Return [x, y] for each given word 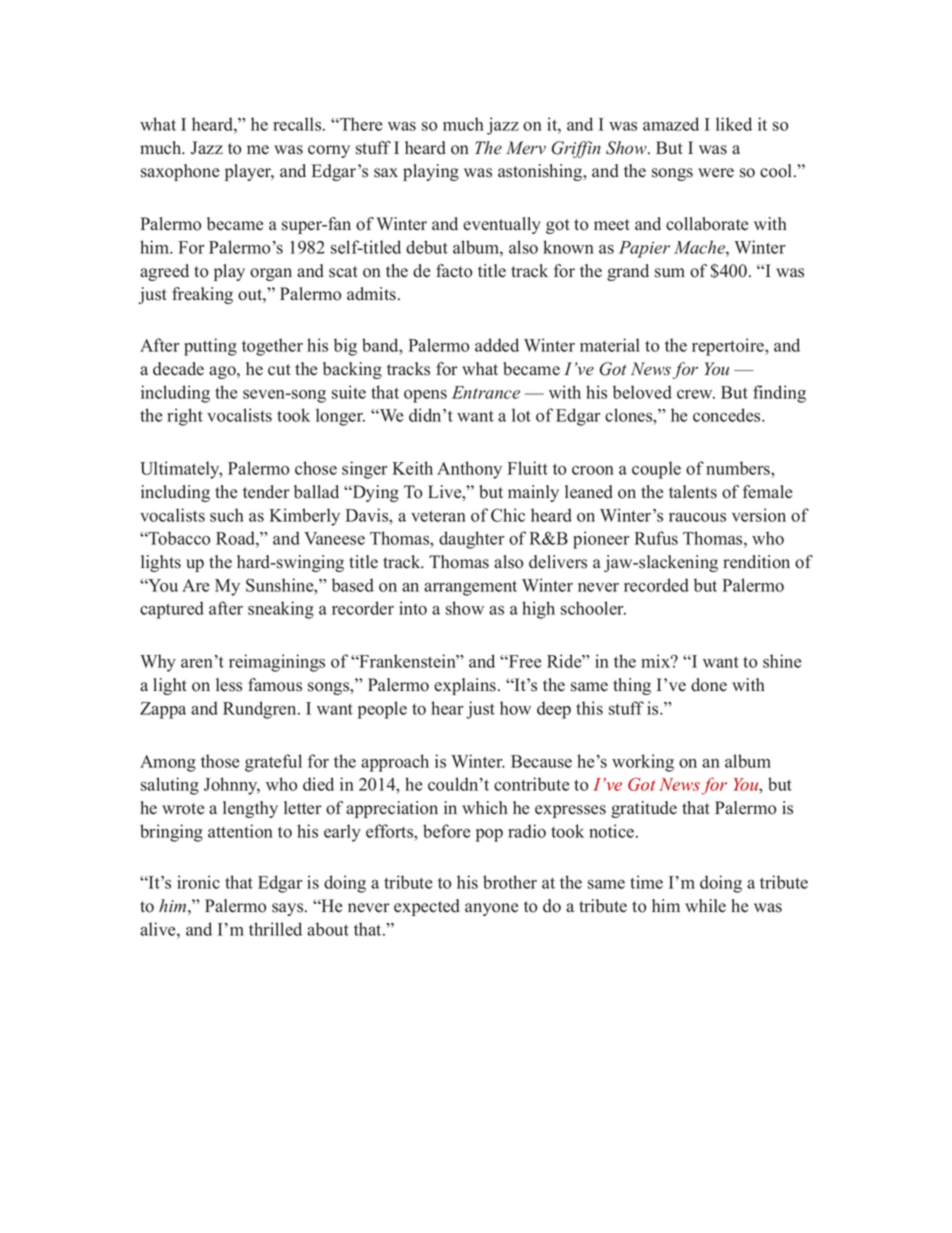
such [227, 515]
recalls [298, 124]
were [716, 173]
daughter [471, 540]
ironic [198, 882]
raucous [697, 517]
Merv [526, 148]
